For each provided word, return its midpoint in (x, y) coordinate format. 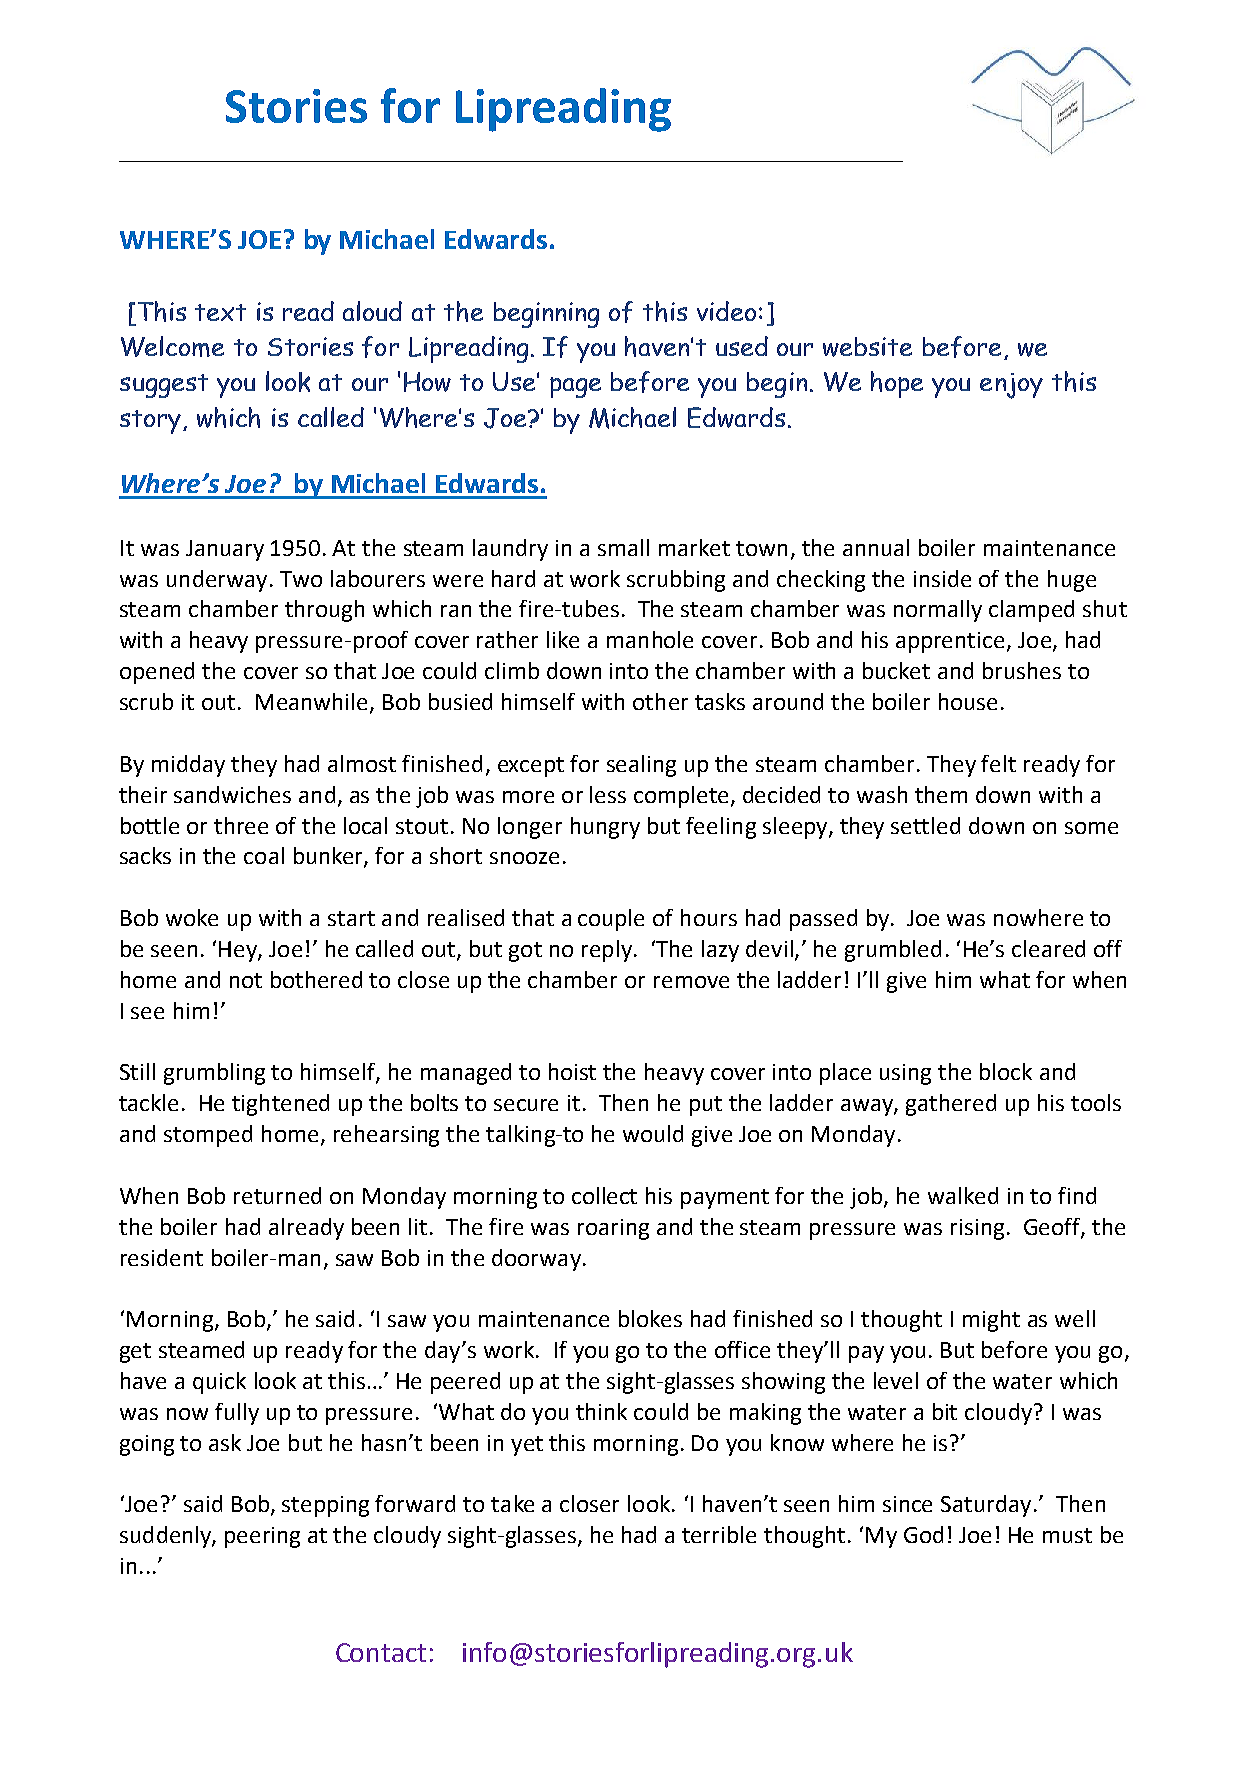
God (923, 1534)
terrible (719, 1534)
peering (262, 1537)
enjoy (1011, 386)
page (575, 387)
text (220, 312)
